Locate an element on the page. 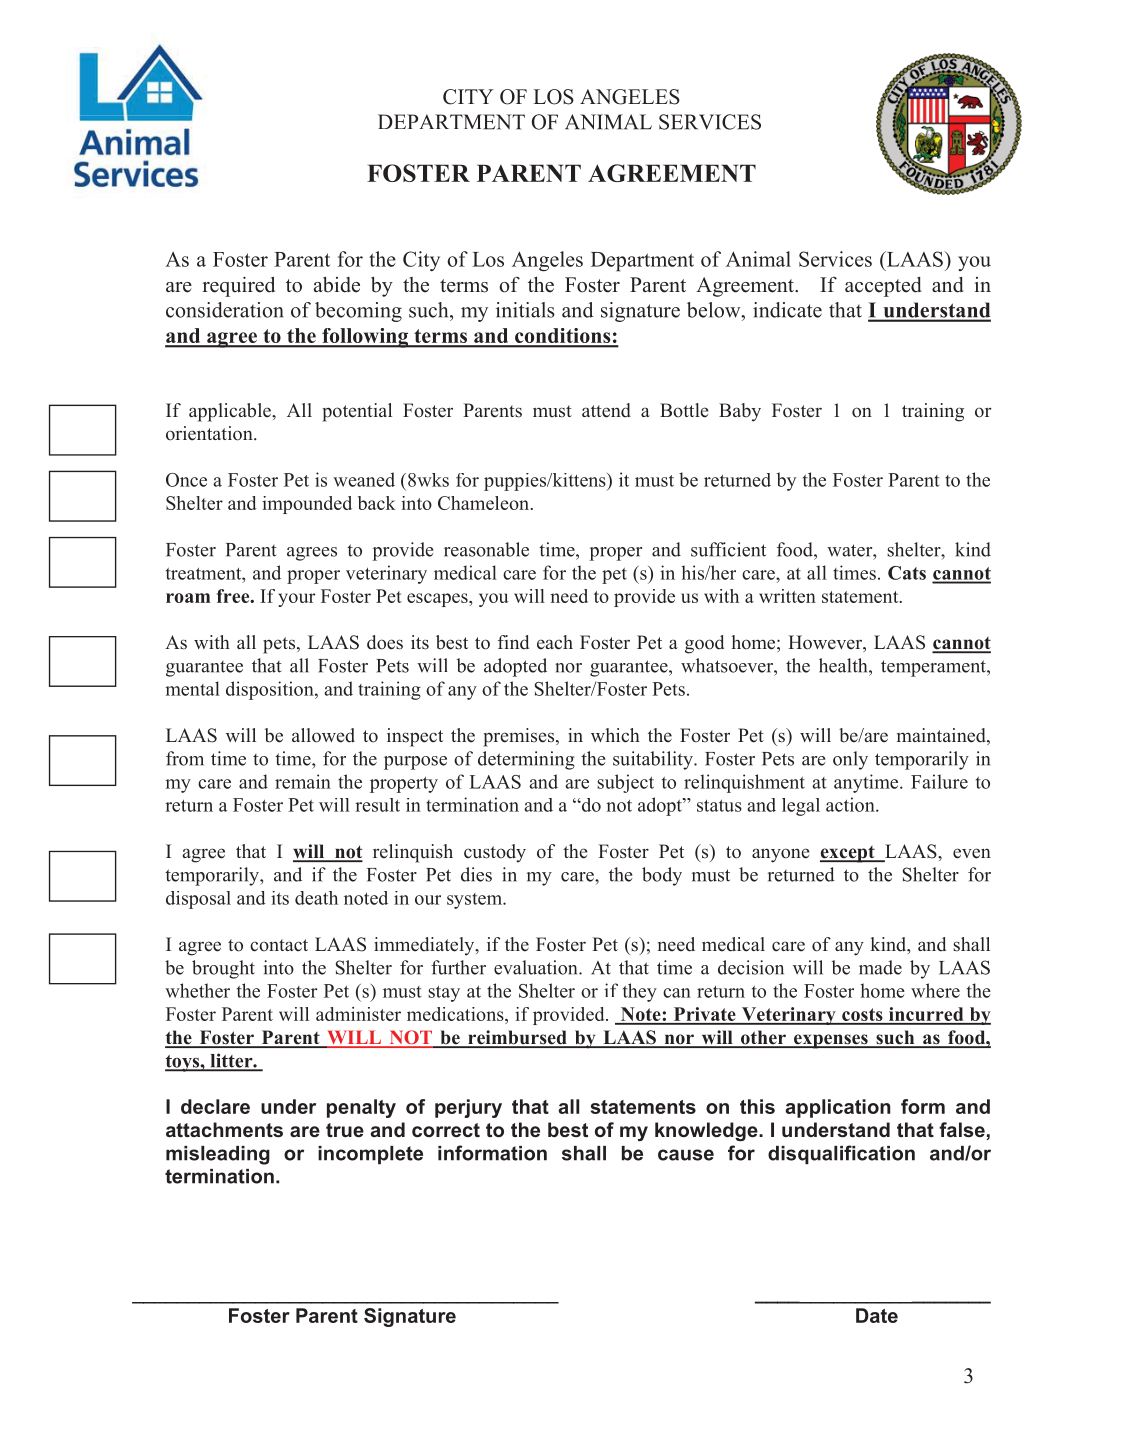 The image size is (1123, 1454). made is located at coordinates (880, 967).
